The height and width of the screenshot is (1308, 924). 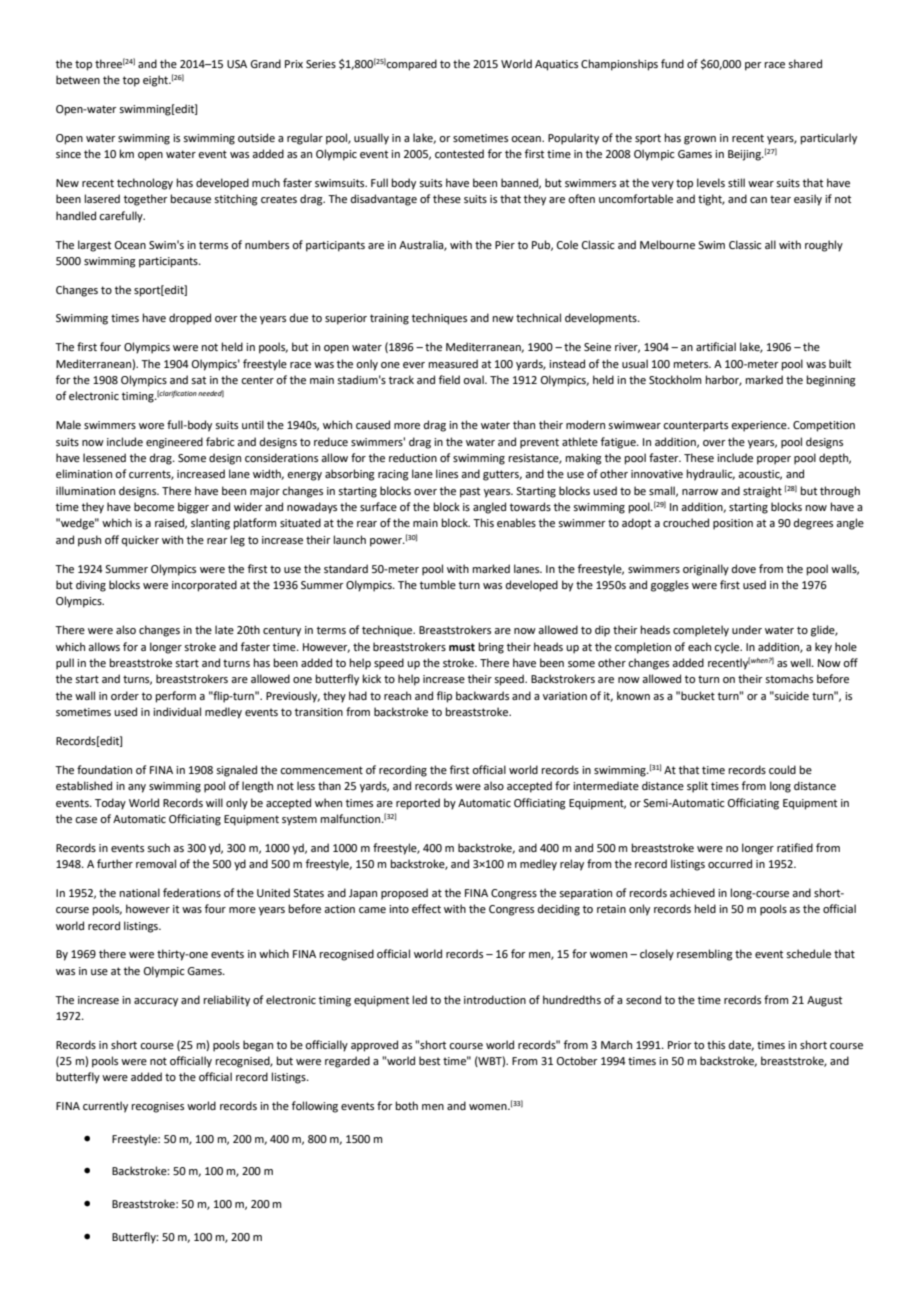 I want to click on measured, so click(x=453, y=363).
